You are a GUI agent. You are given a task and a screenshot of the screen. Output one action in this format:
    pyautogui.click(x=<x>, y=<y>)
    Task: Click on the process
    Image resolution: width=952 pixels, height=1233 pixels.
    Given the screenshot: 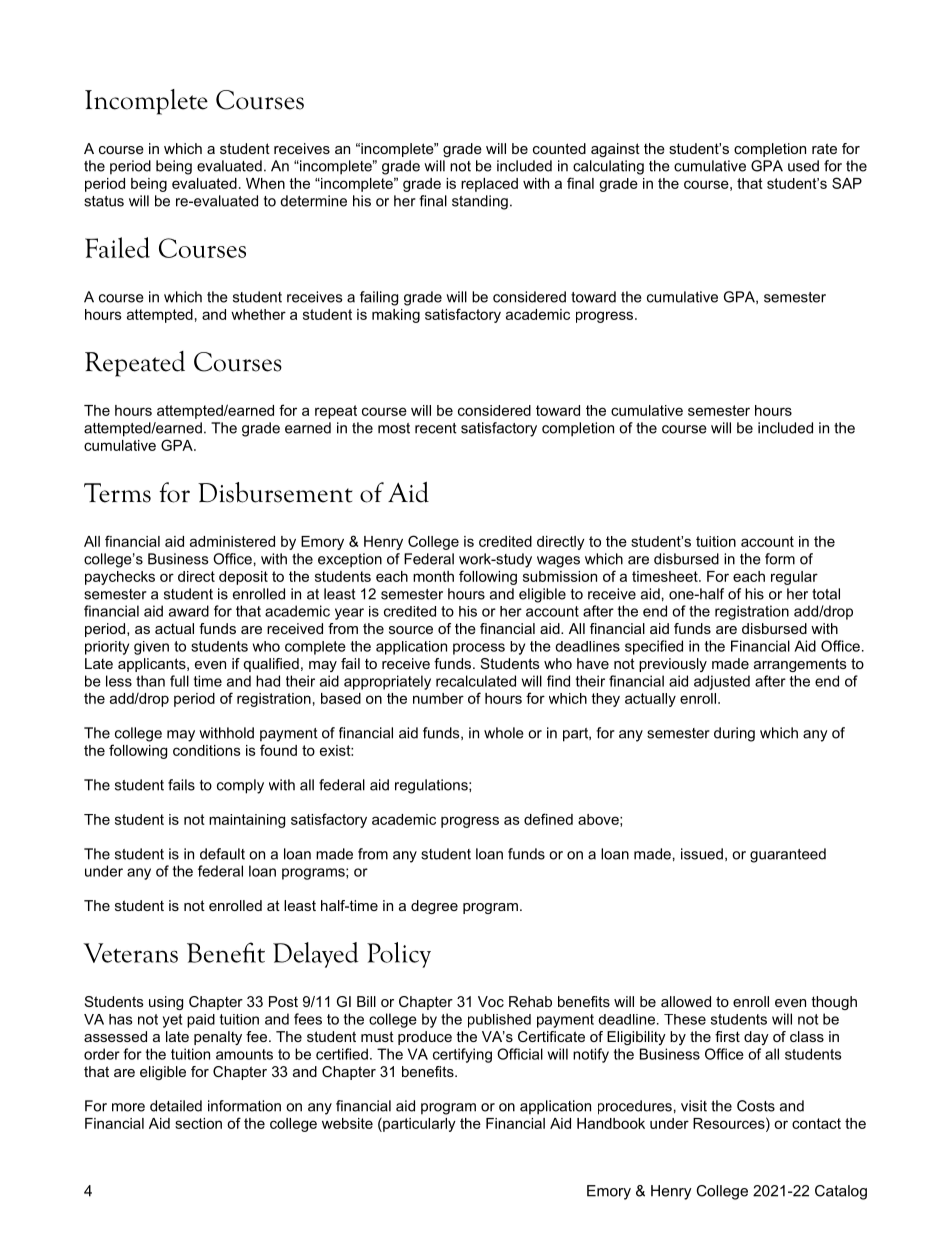 What is the action you would take?
    pyautogui.click(x=479, y=649)
